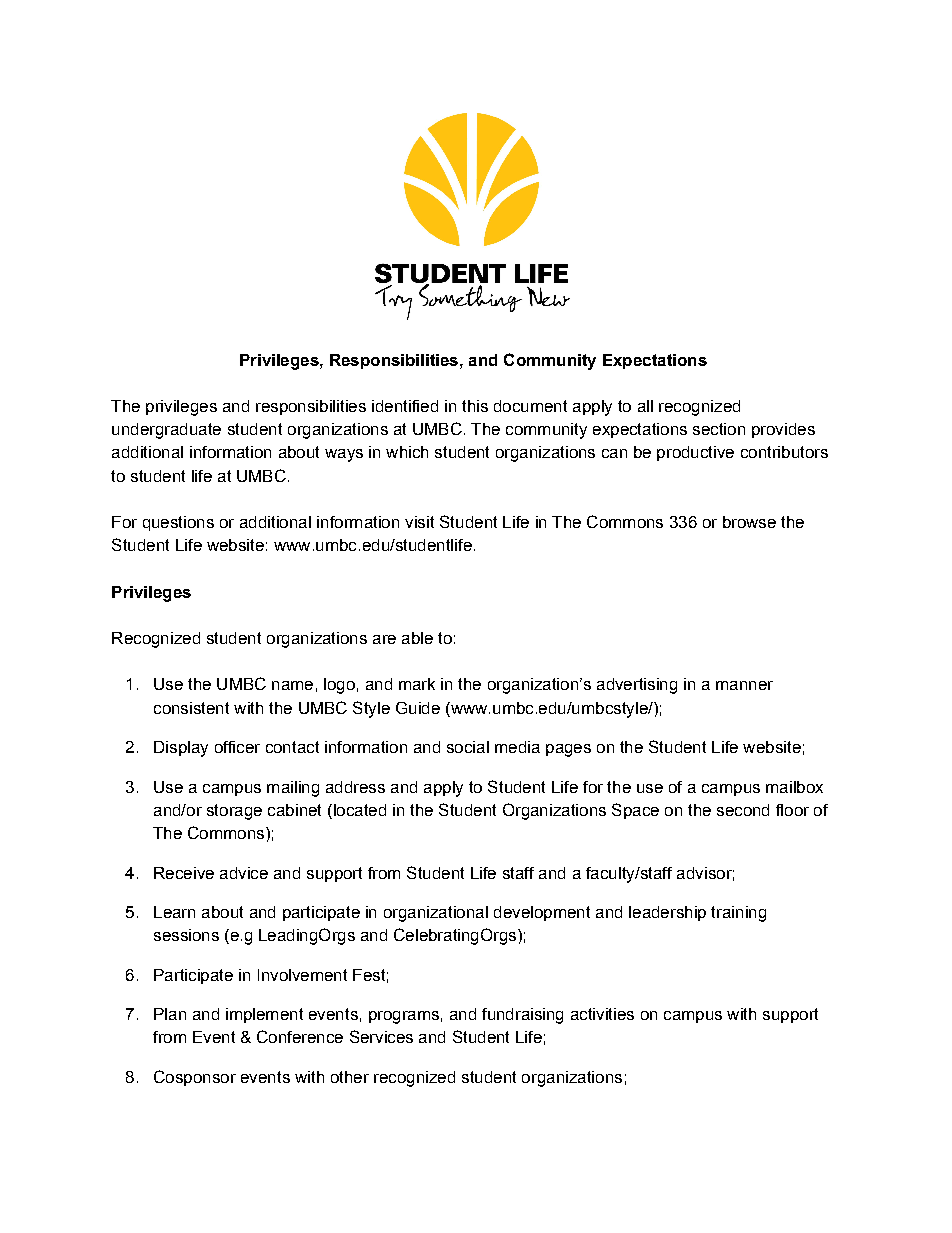 The height and width of the screenshot is (1233, 952). Describe the element at coordinates (475, 406) in the screenshot. I see `this` at that location.
